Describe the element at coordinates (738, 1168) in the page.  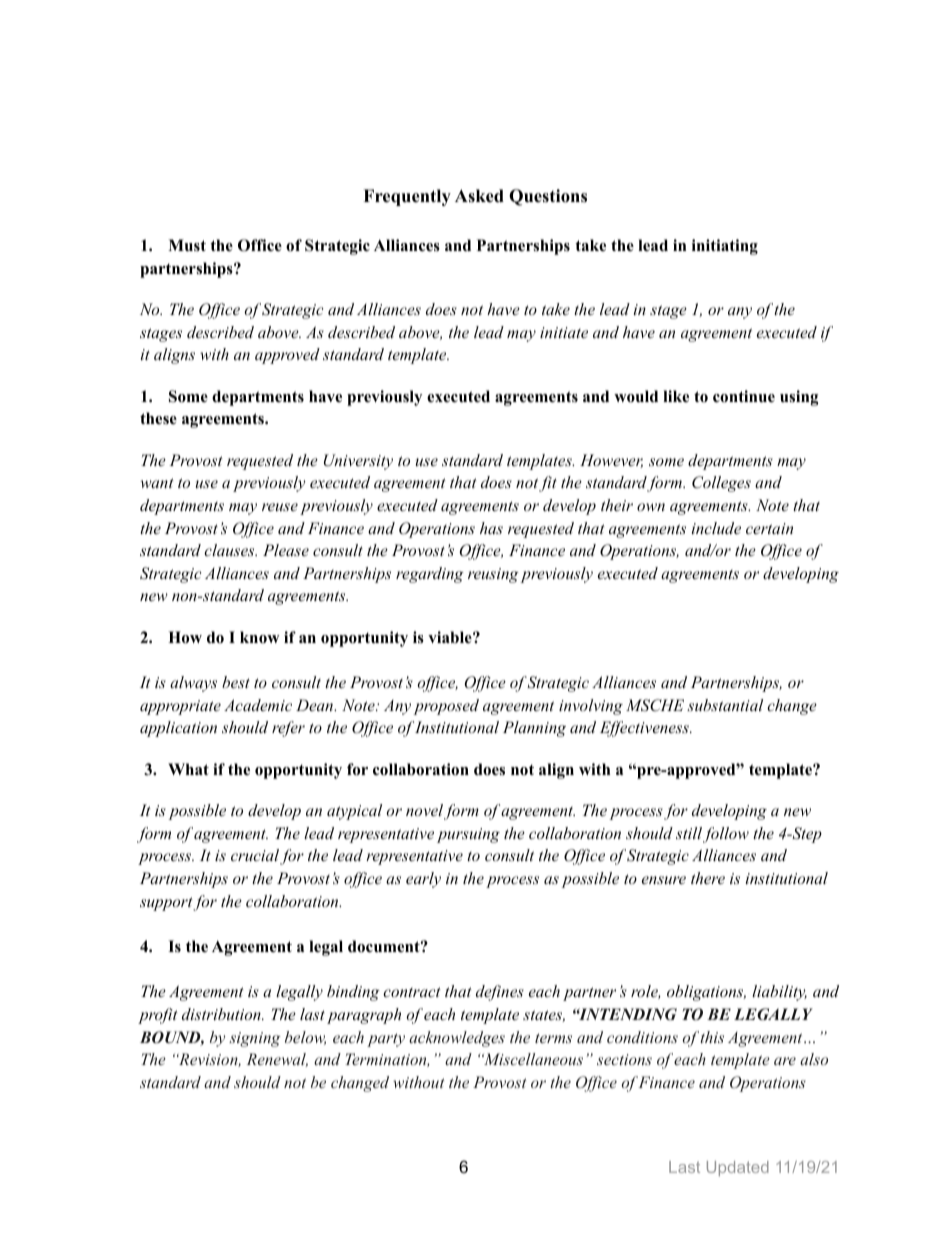
I see `Updated` at that location.
